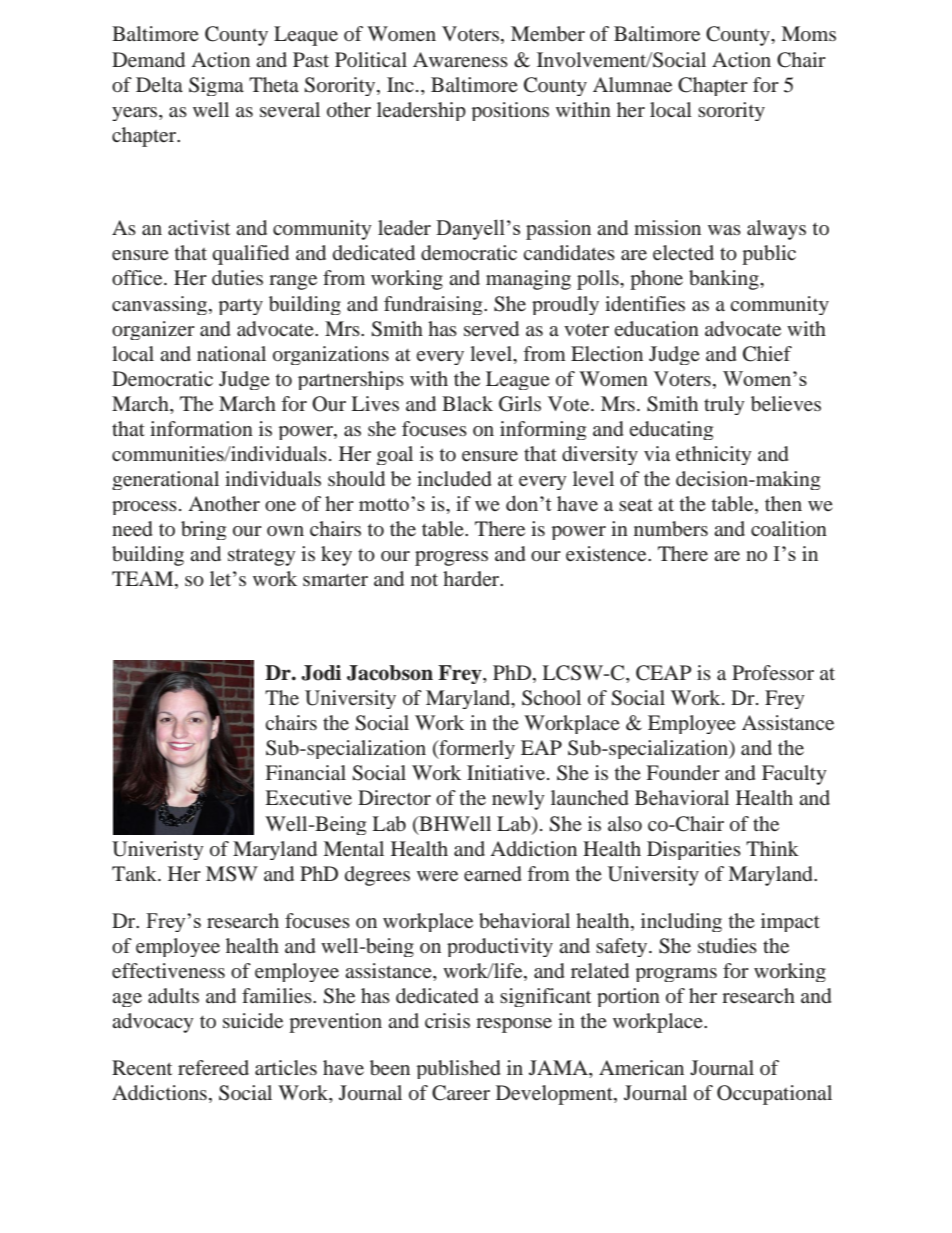 The image size is (952, 1233). I want to click on refereed, so click(213, 1067).
